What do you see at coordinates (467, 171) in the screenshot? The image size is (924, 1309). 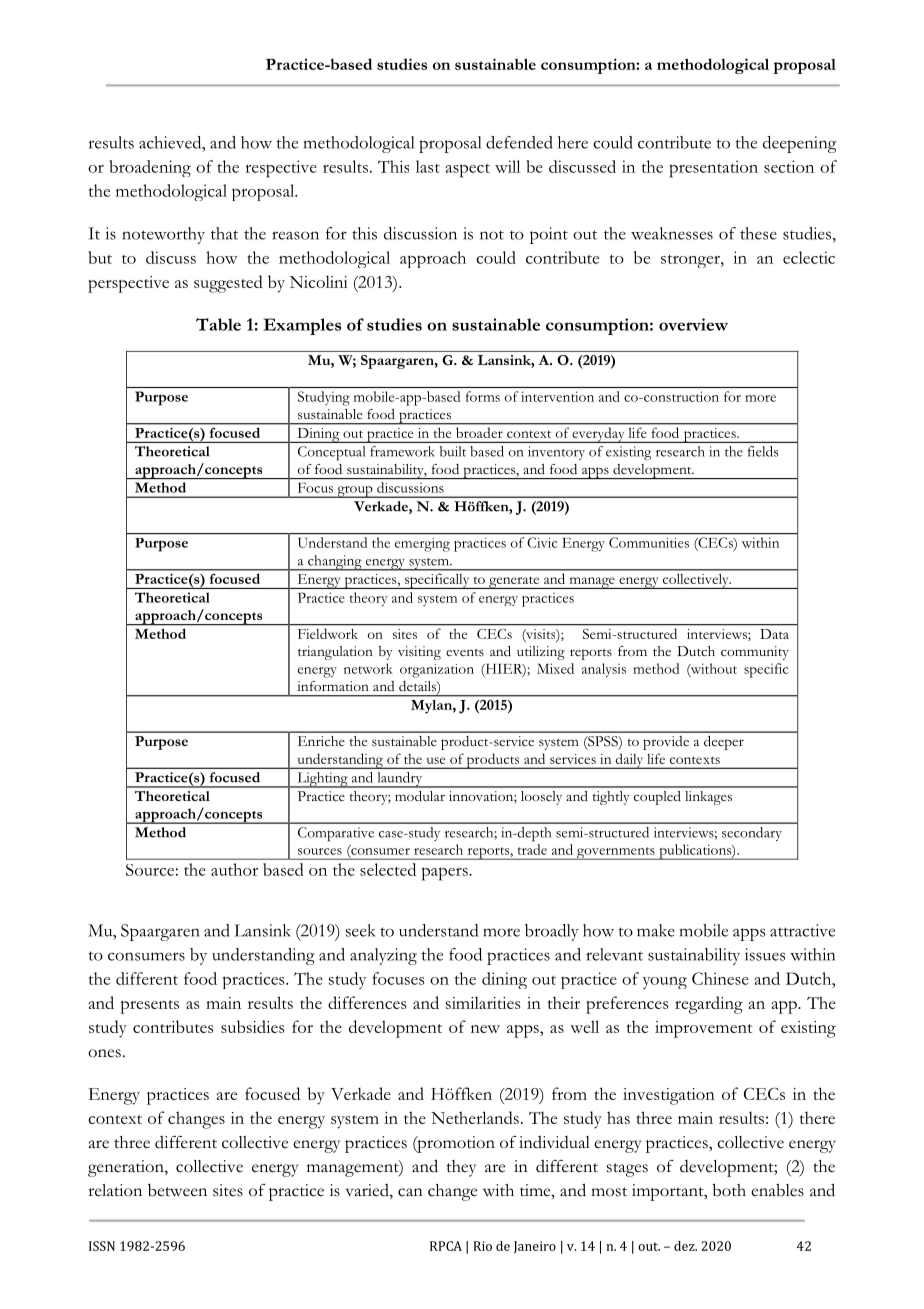 I see `aspect` at bounding box center [467, 171].
